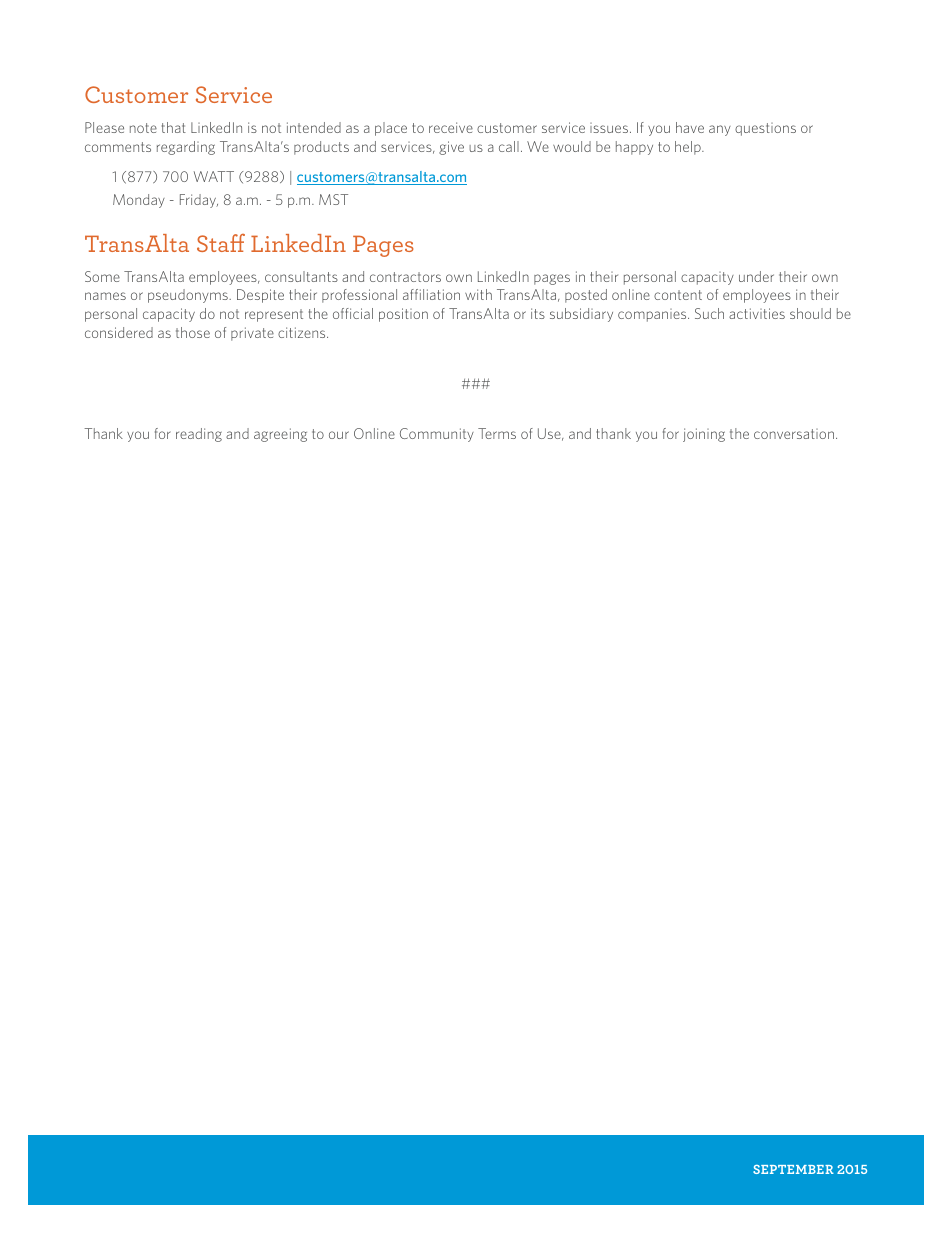 This page has width=952, height=1233. Describe the element at coordinates (720, 130) in the page. I see `any` at that location.
